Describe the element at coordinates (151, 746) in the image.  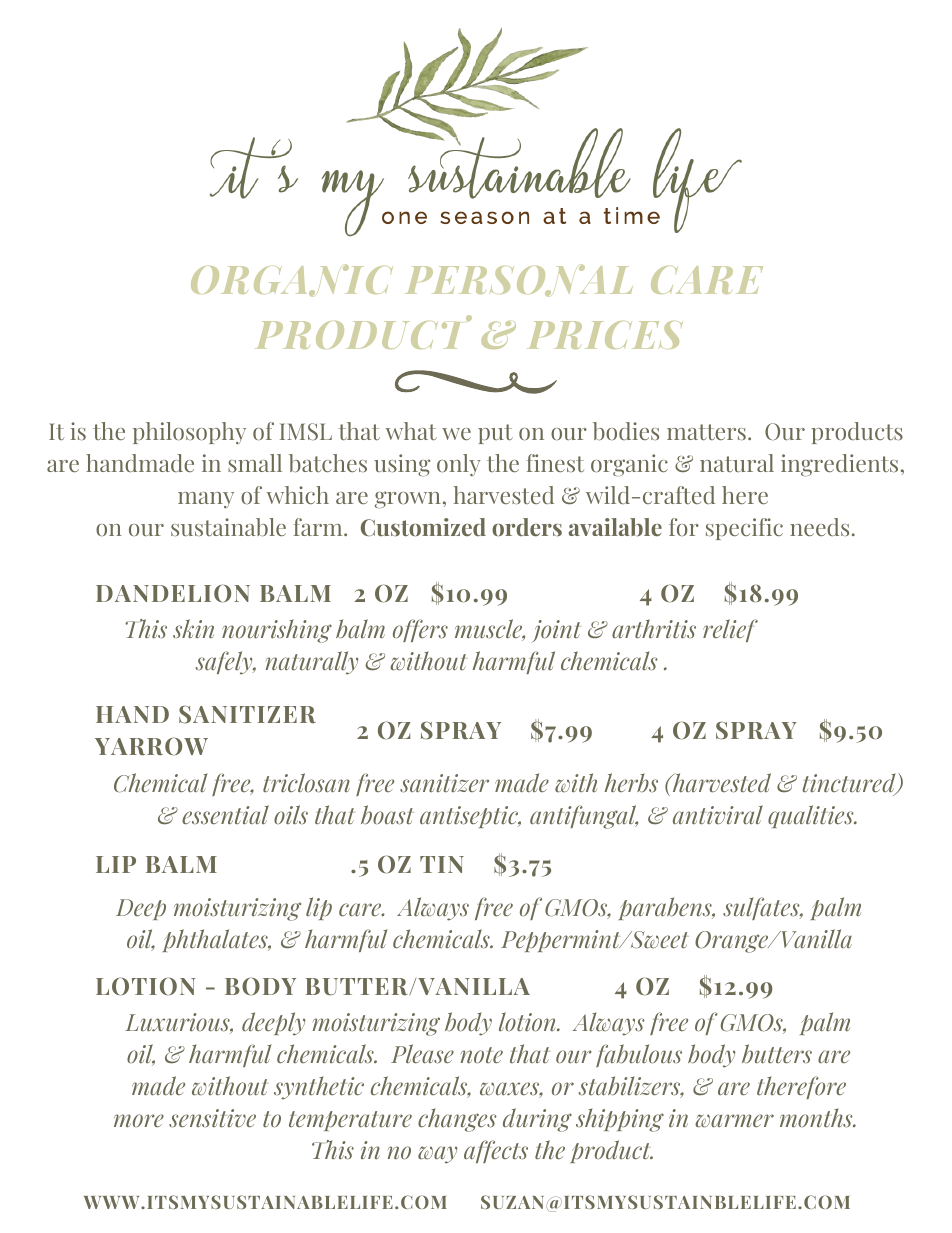
I see `YARROW` at that location.
